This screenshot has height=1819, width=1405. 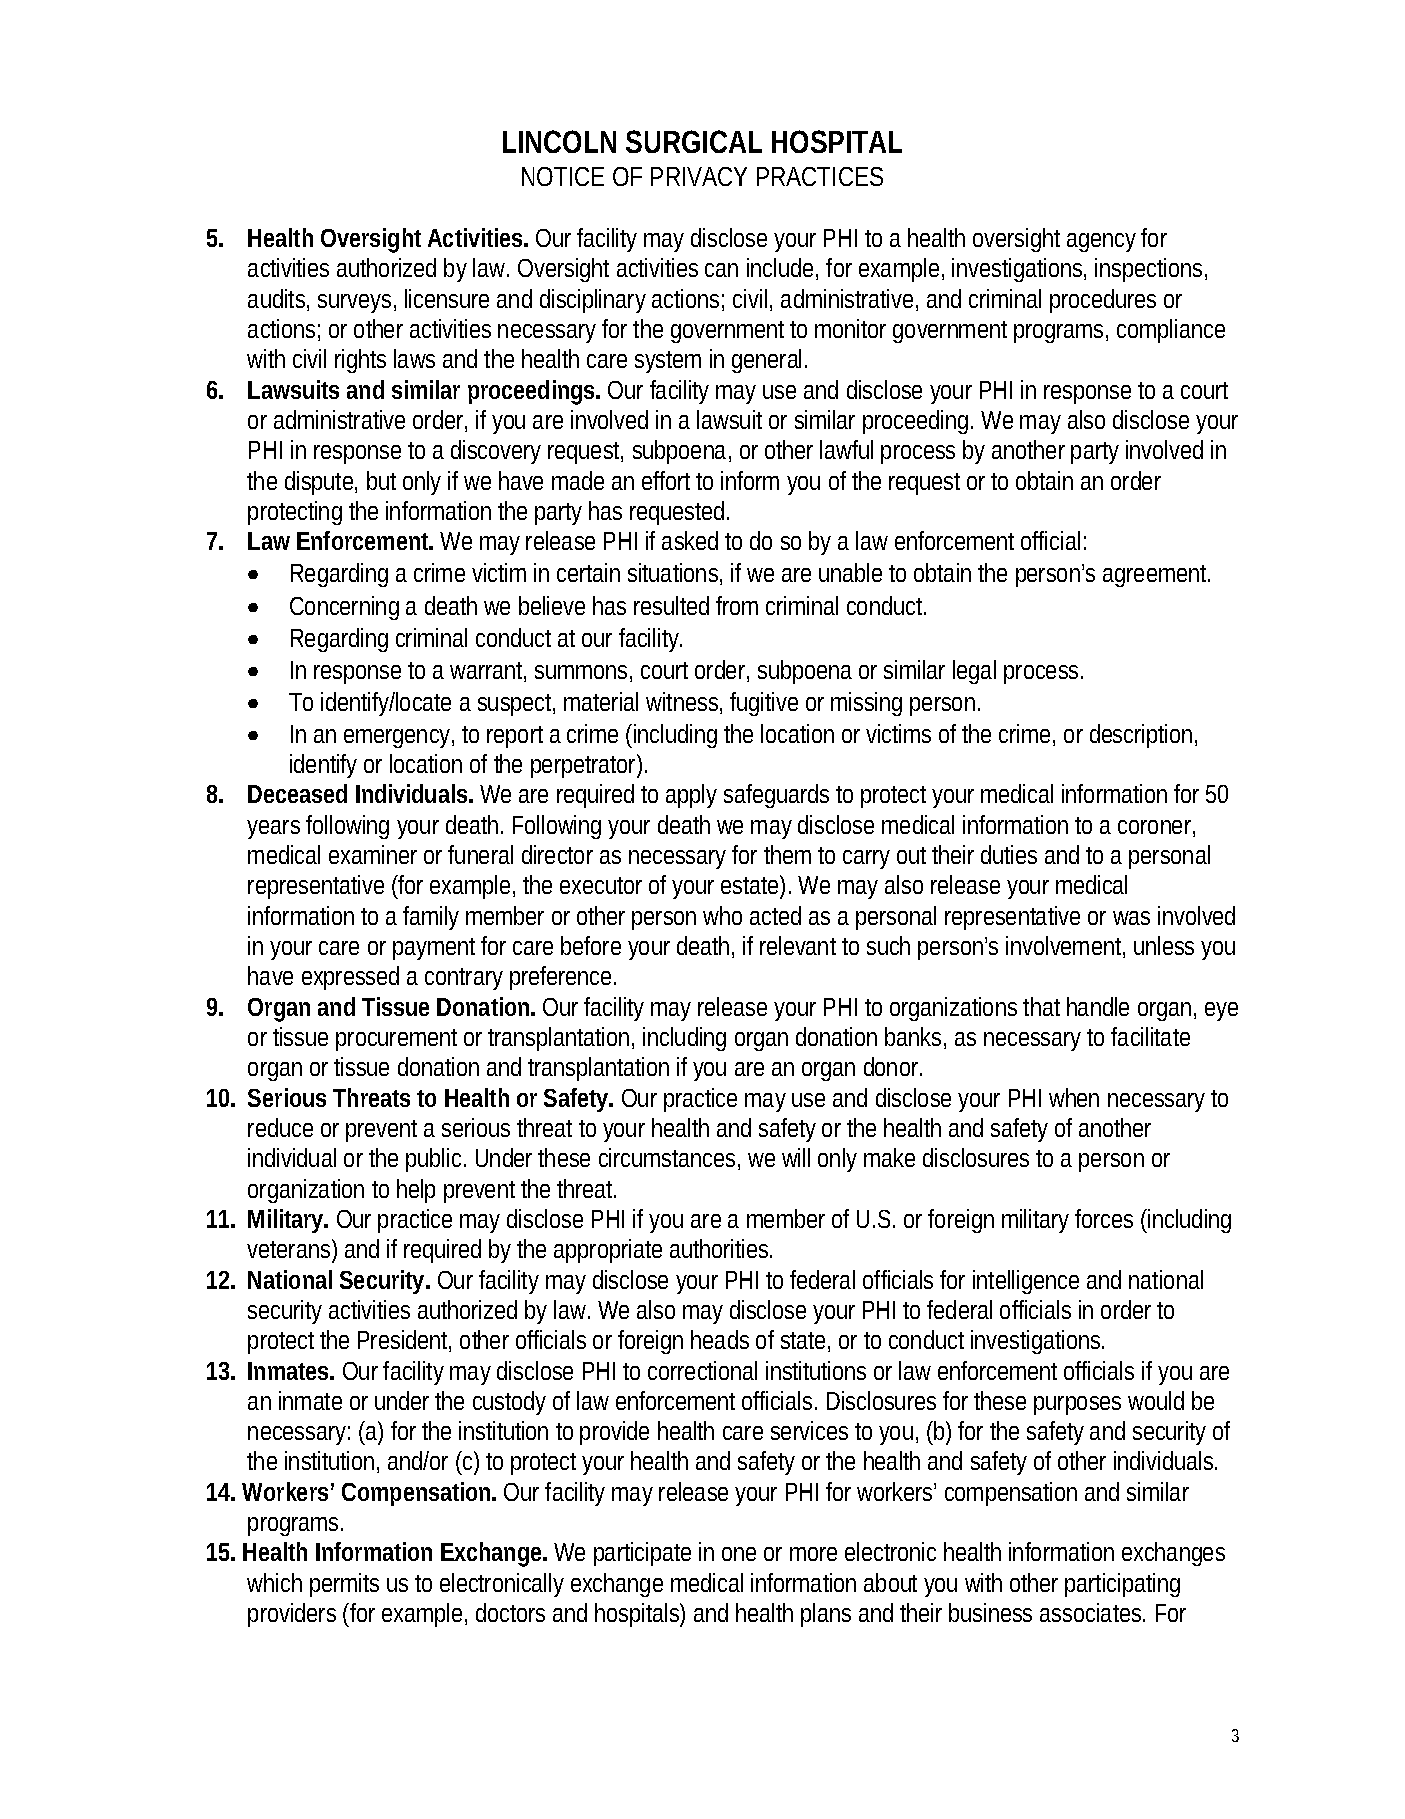 What do you see at coordinates (796, 1157) in the screenshot?
I see `will` at bounding box center [796, 1157].
